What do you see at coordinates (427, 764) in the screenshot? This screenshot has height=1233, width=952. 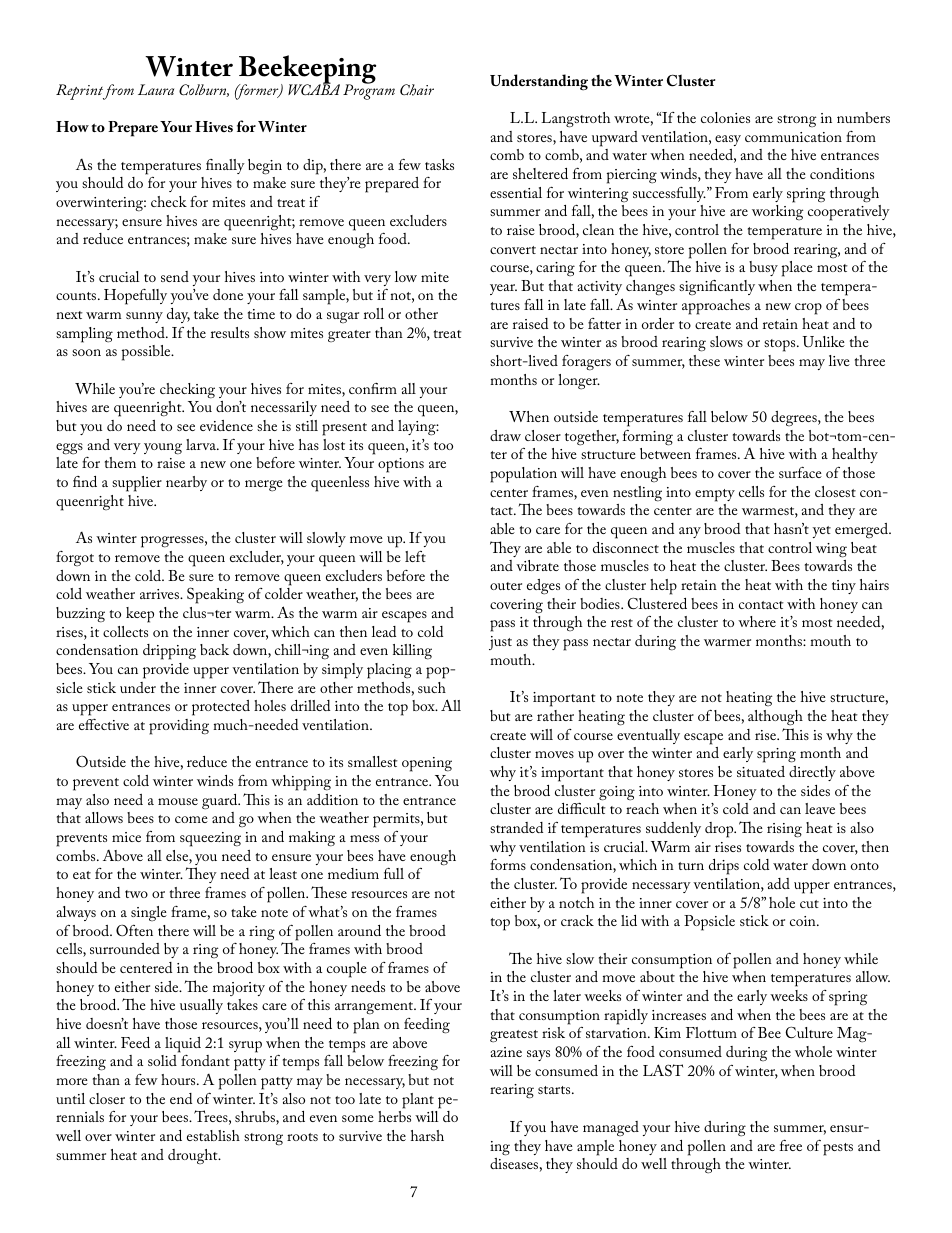 I see `opening` at bounding box center [427, 764].
